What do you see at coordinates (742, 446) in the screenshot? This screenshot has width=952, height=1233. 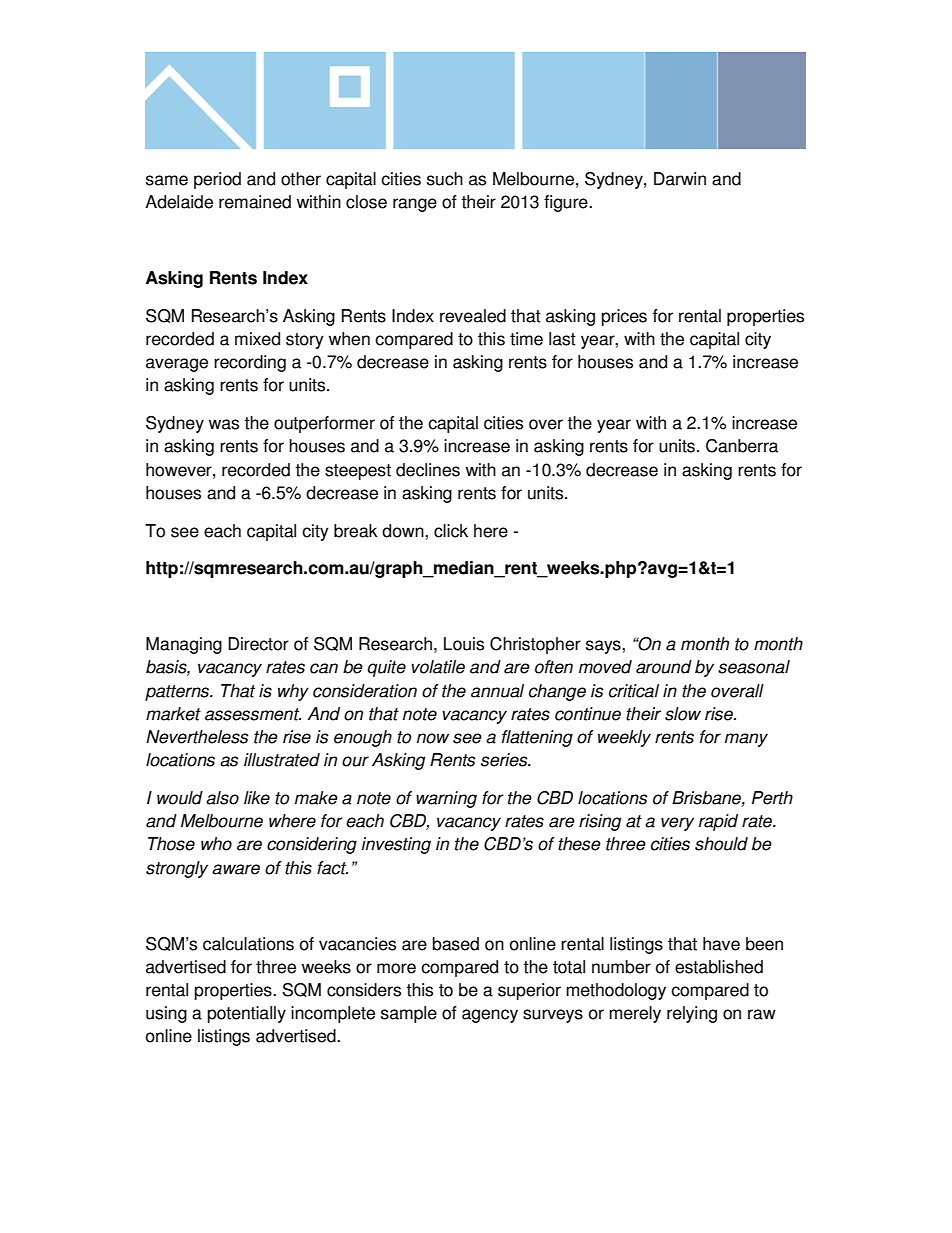 I see `Canberra` at bounding box center [742, 446].
